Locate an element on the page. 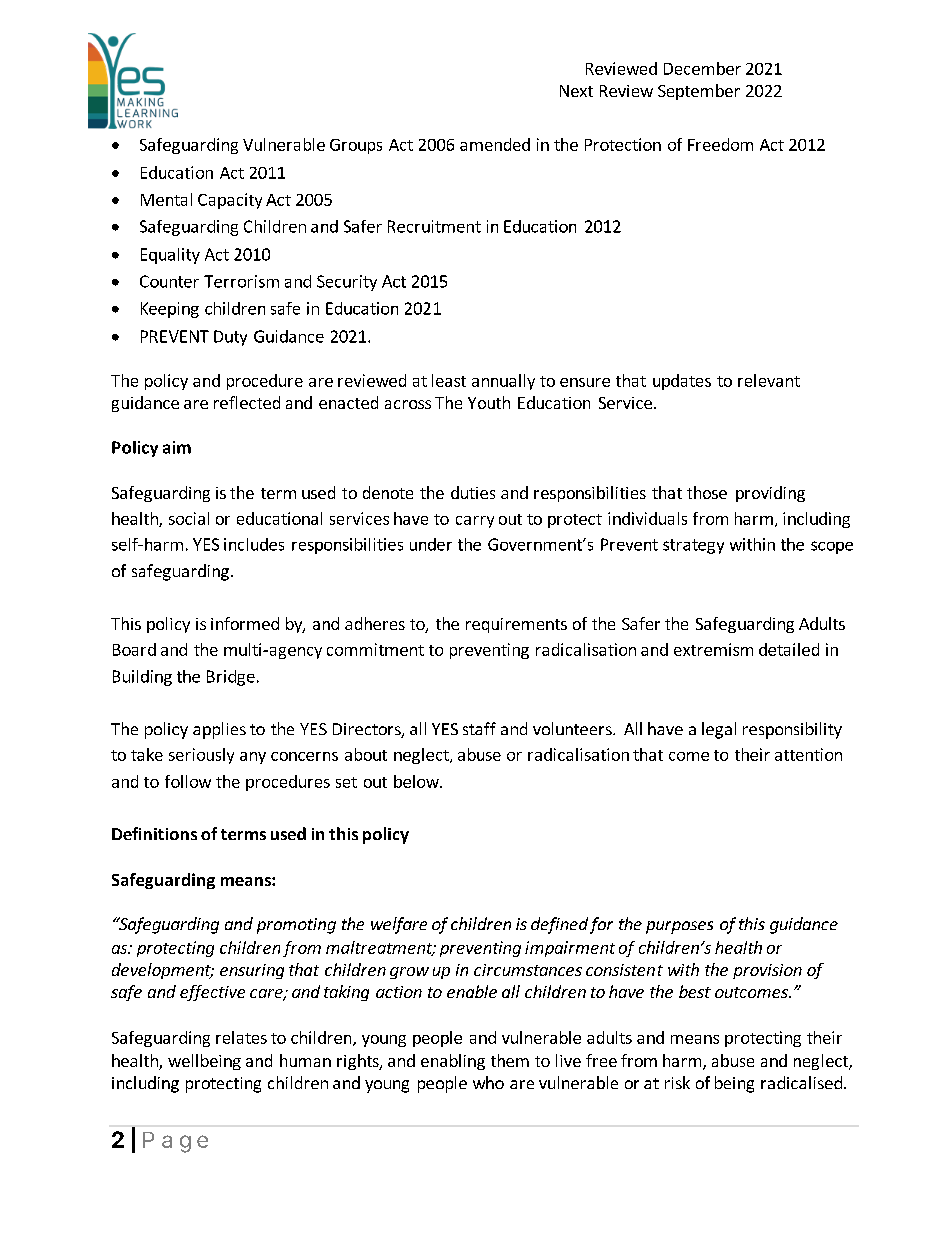 The image size is (952, 1233). radicalised is located at coordinates (801, 1082).
